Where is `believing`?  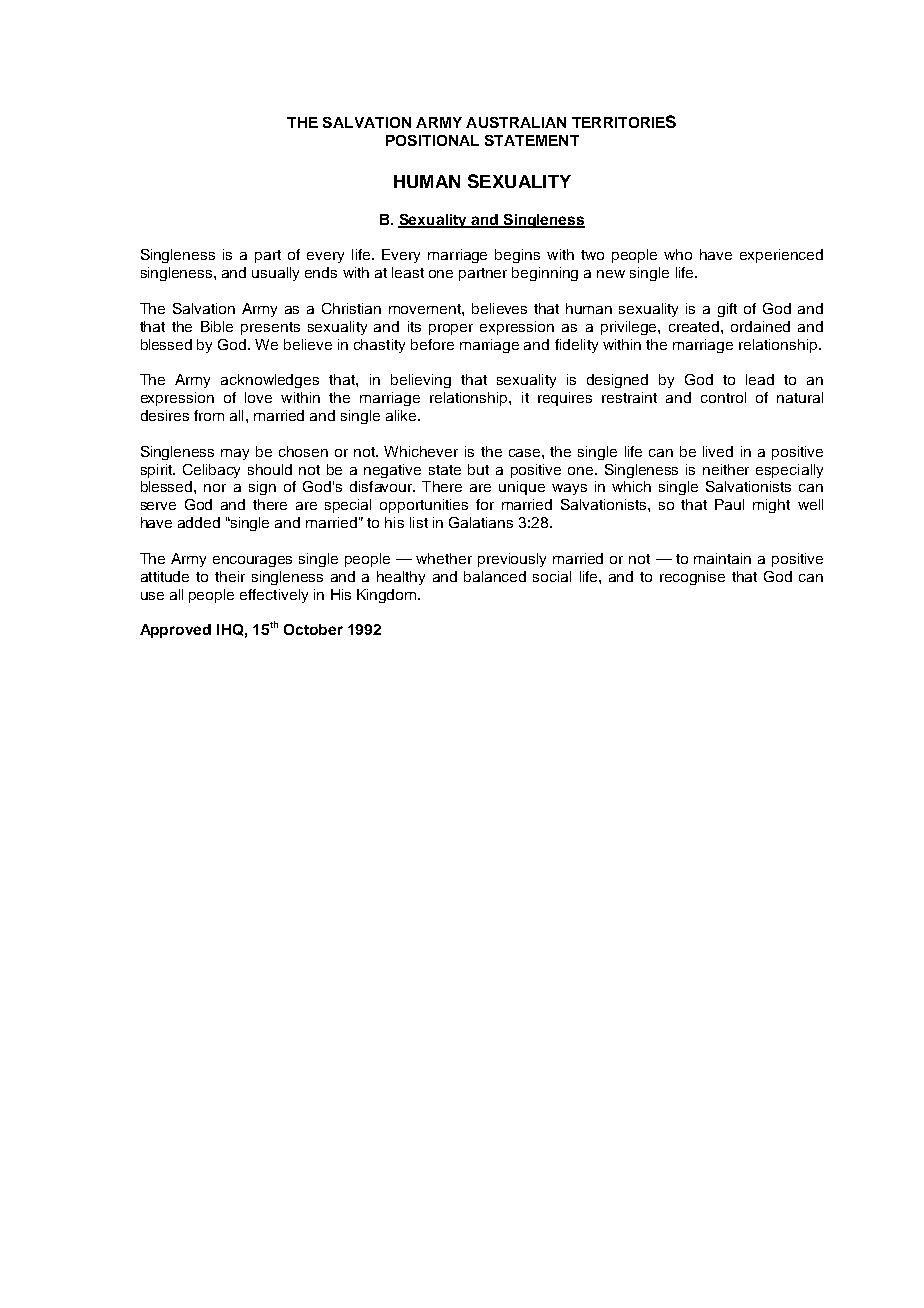 believing is located at coordinates (421, 381).
